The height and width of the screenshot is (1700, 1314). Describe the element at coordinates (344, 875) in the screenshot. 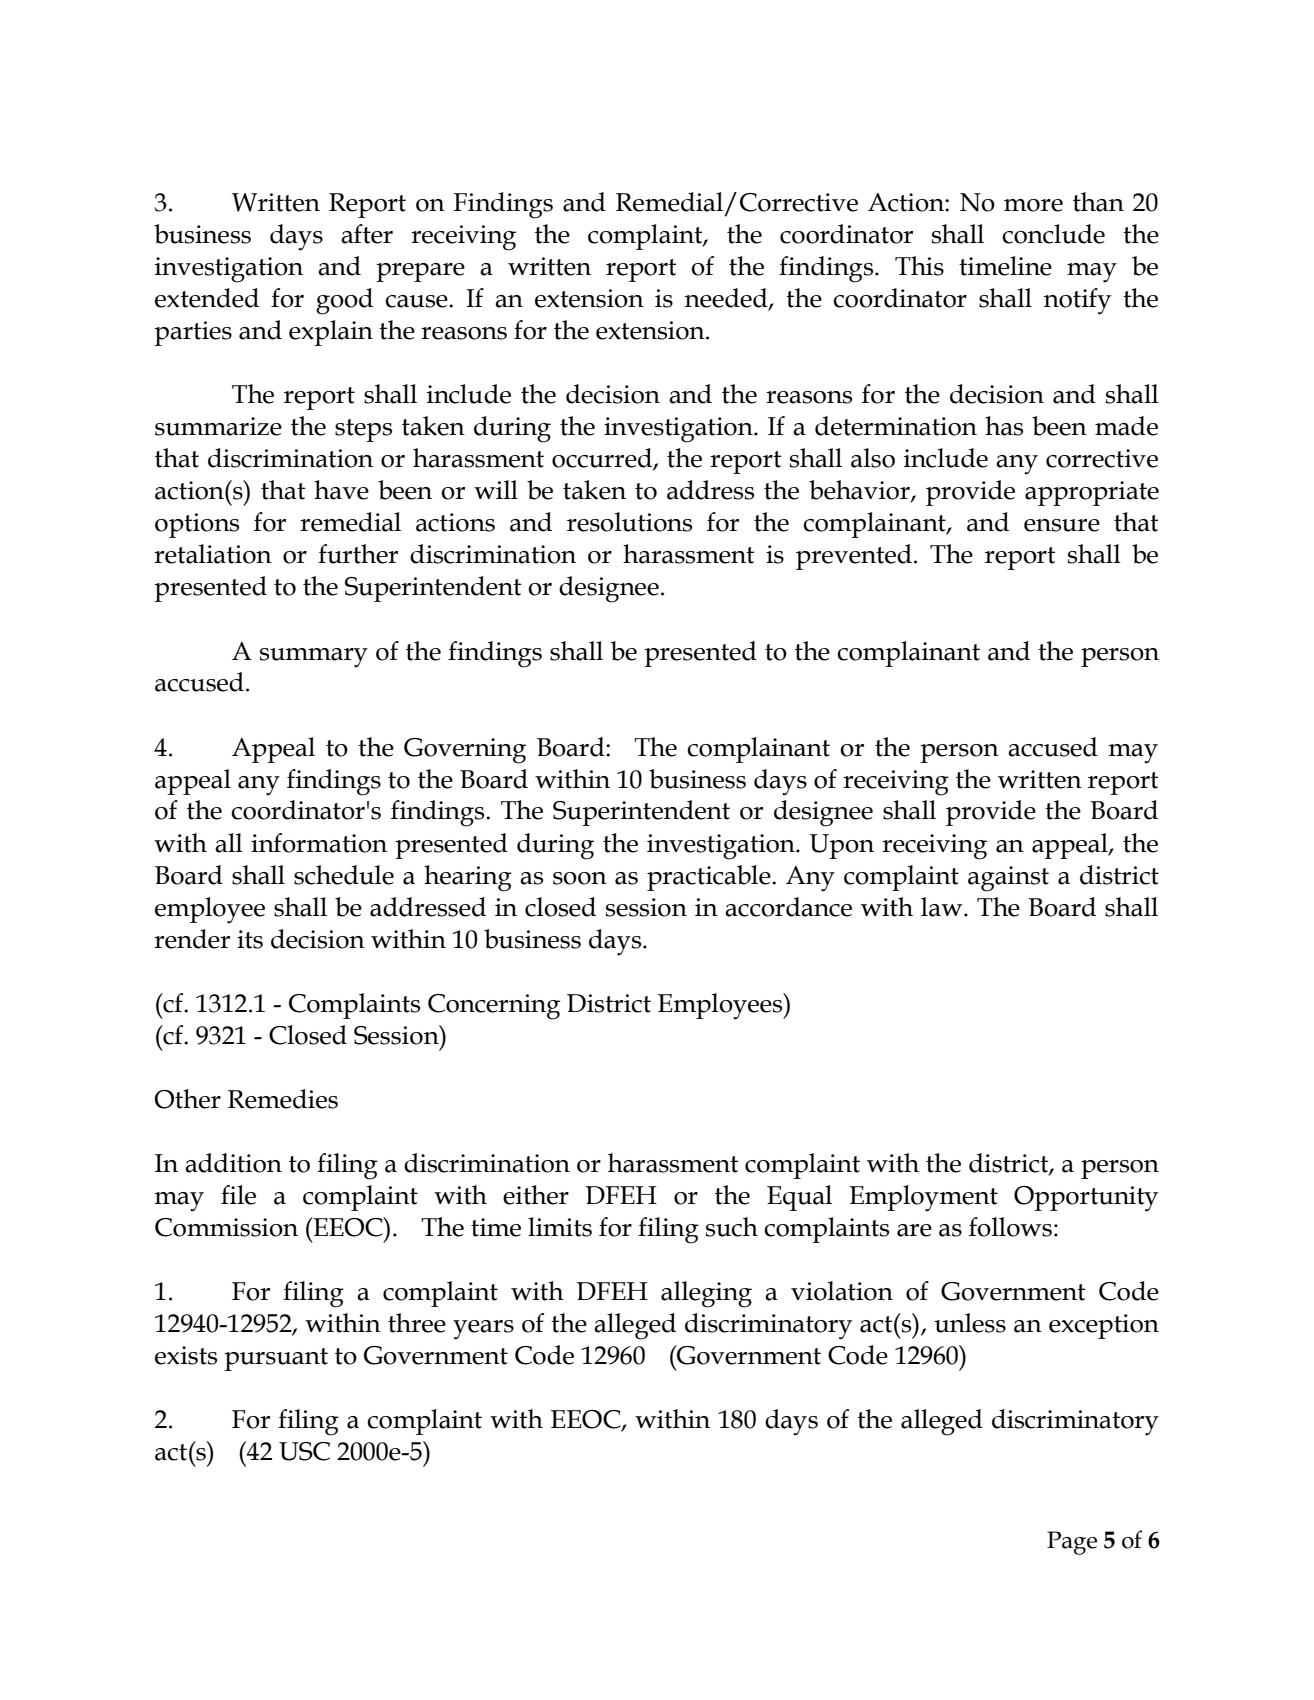

I see `schedule` at that location.
